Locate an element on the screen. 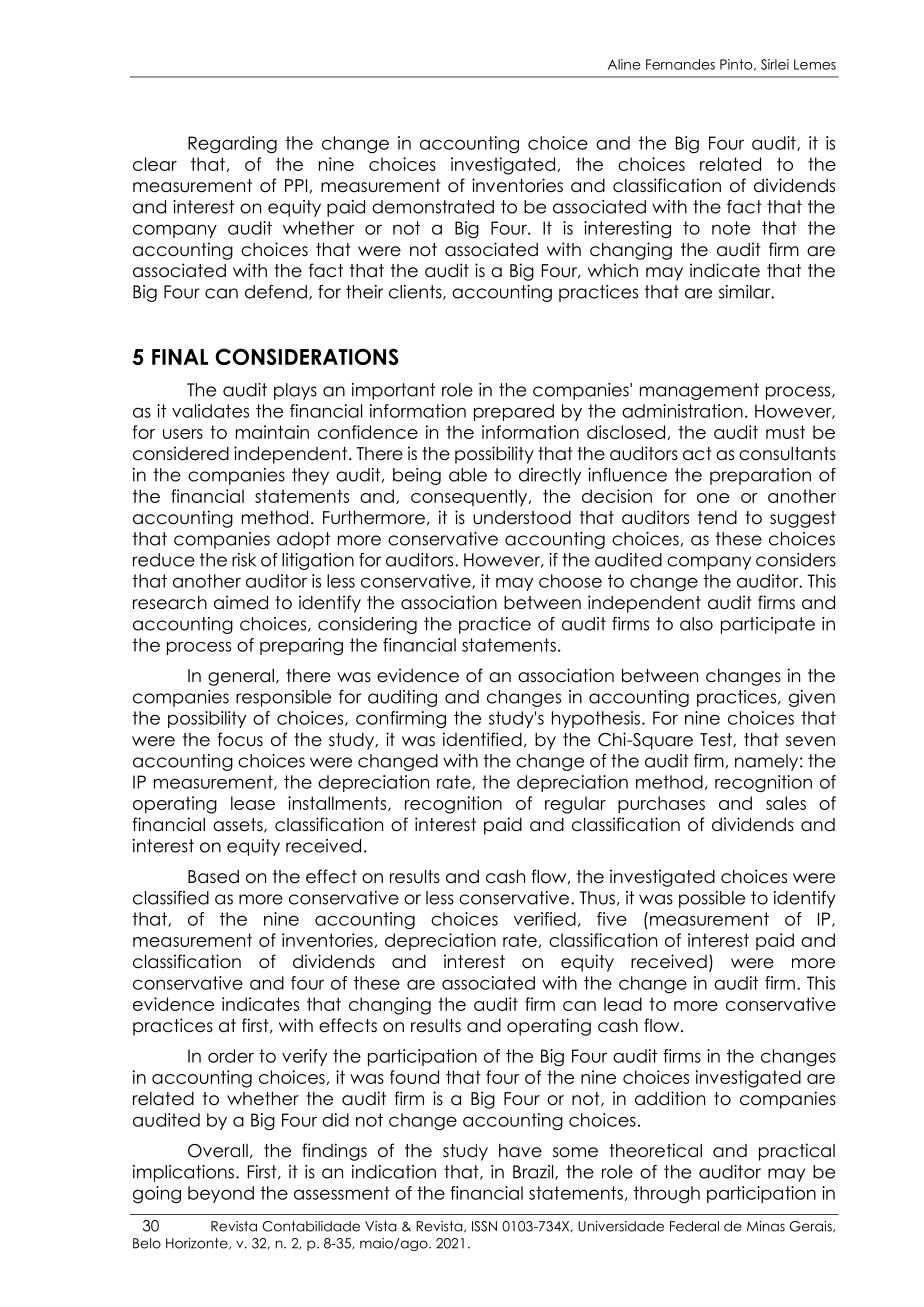 Image resolution: width=924 pixels, height=1307 pixels. general is located at coordinates (241, 677).
